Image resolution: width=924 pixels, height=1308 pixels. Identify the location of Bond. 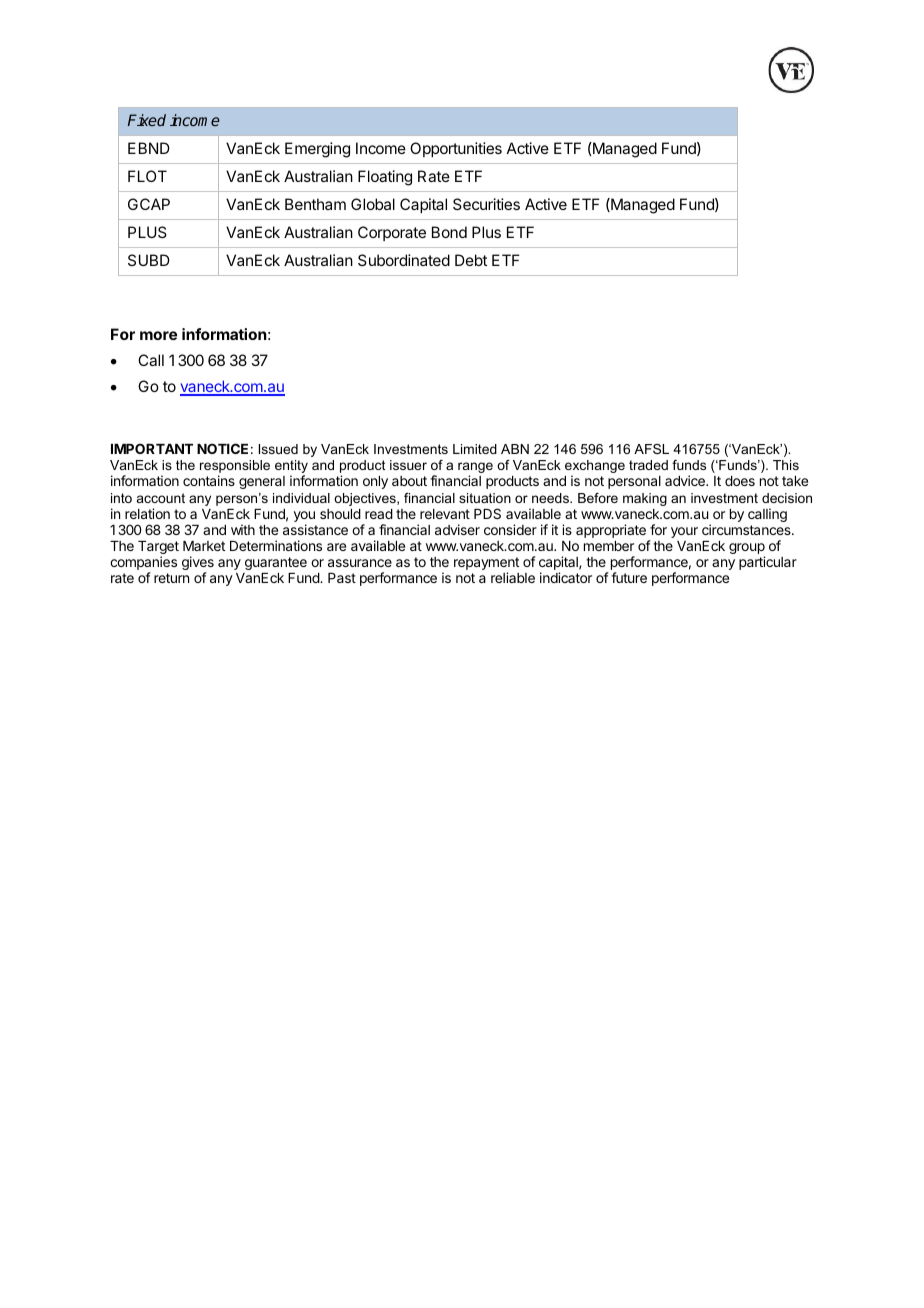
(449, 232).
